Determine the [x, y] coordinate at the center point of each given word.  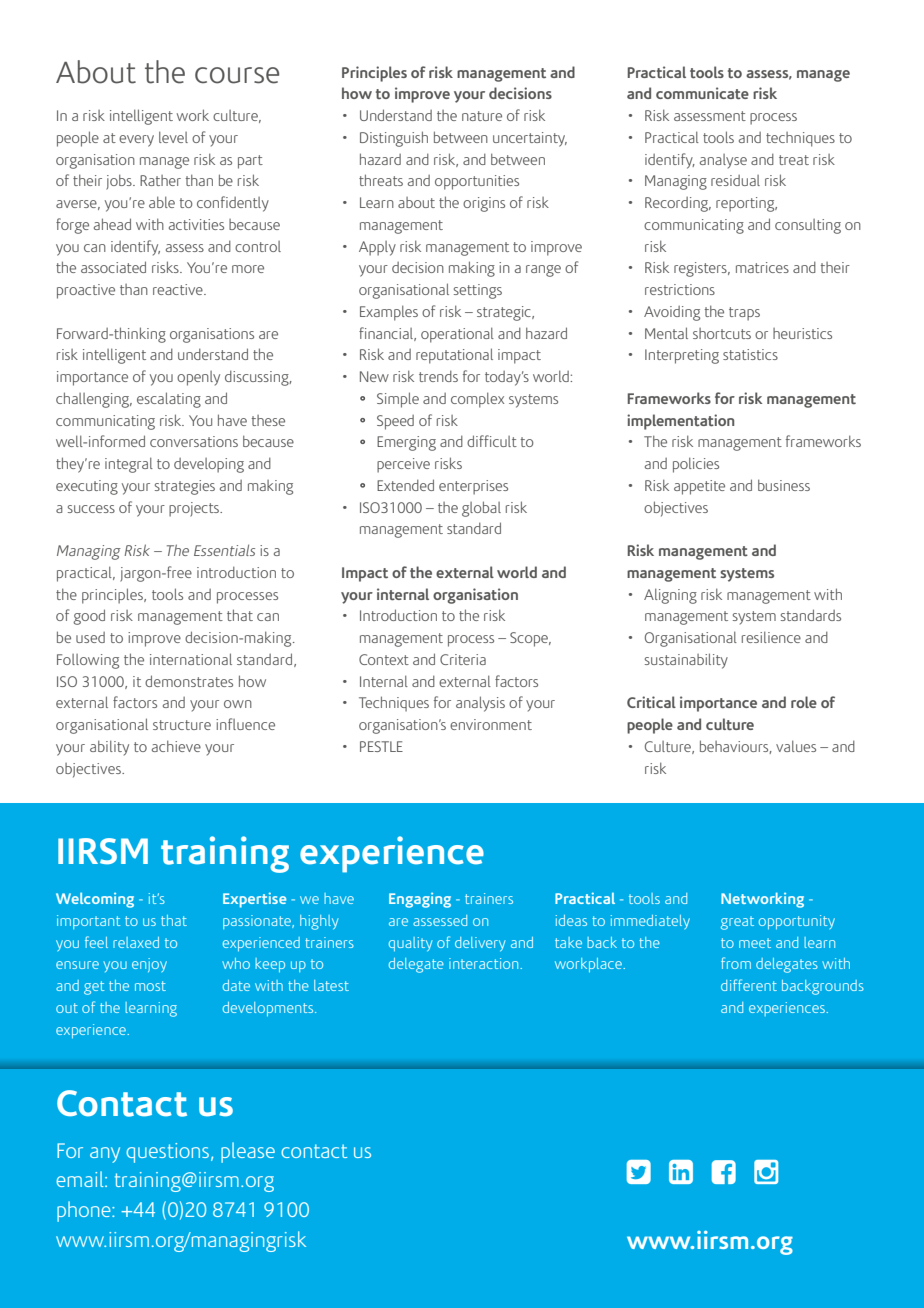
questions [167, 1153]
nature [482, 116]
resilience [771, 637]
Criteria [463, 659]
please [248, 1152]
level [173, 137]
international [191, 659]
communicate [702, 93]
